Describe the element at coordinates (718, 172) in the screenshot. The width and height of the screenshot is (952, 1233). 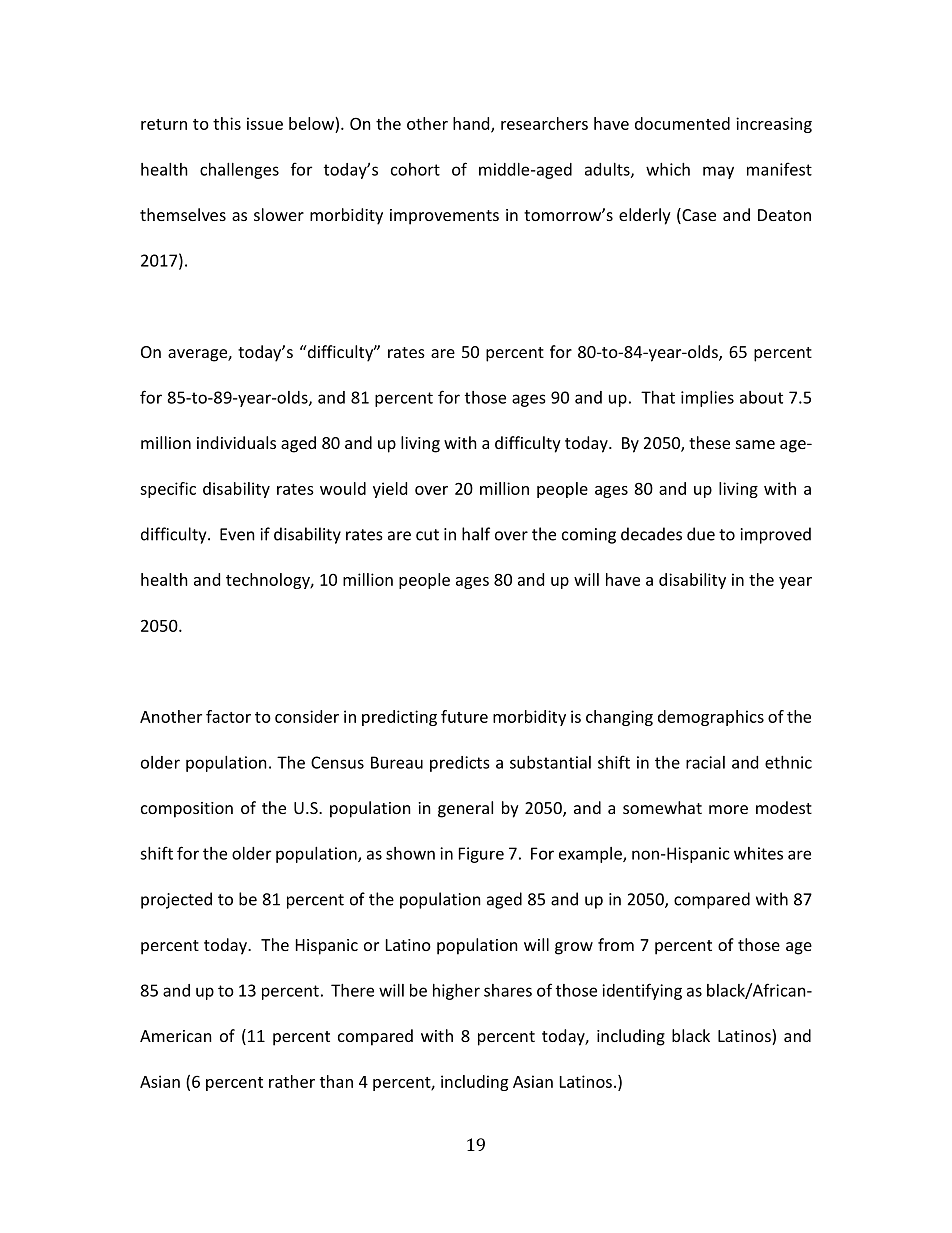
I see `may` at that location.
